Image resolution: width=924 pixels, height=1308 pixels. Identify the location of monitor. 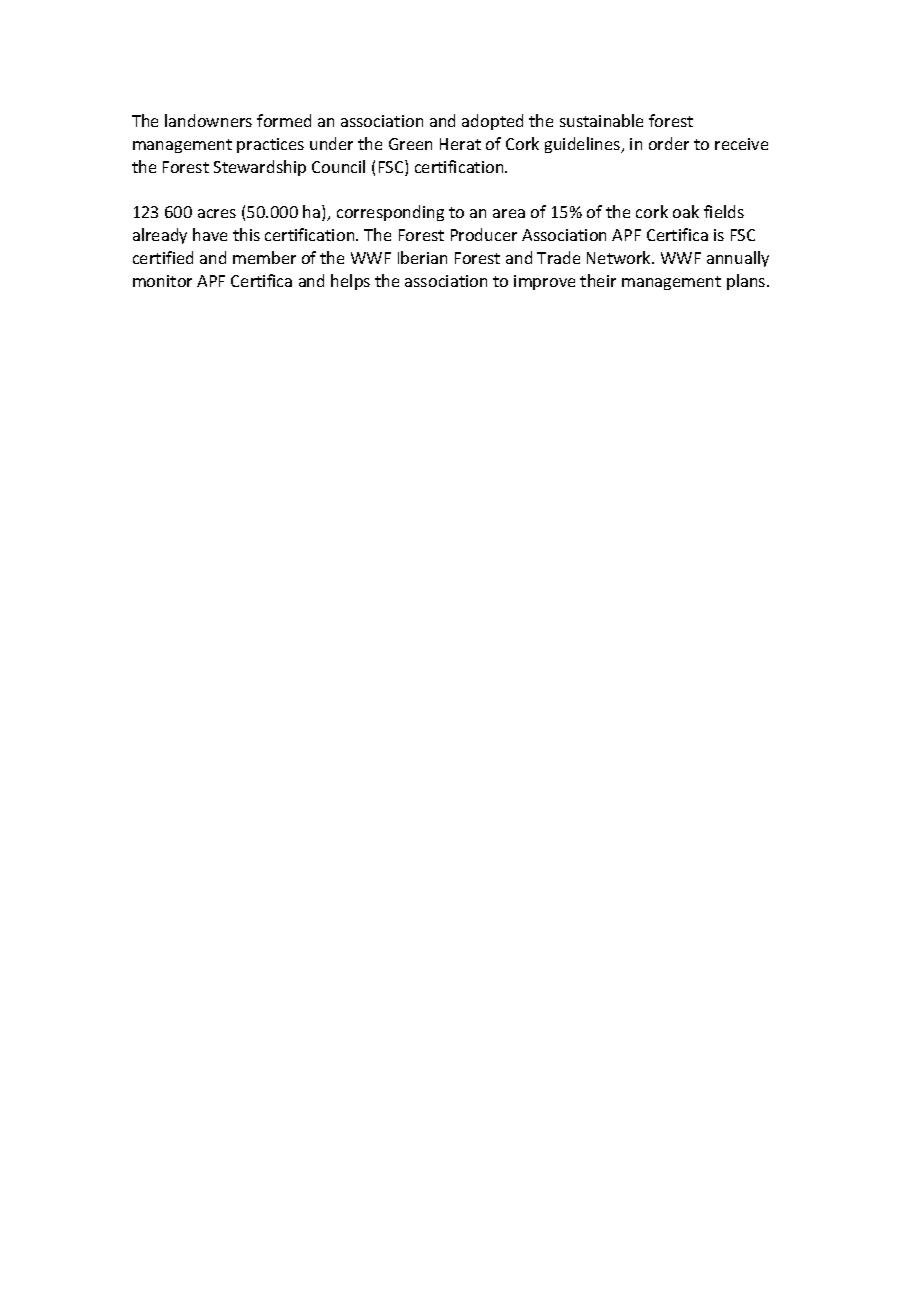
(162, 281).
